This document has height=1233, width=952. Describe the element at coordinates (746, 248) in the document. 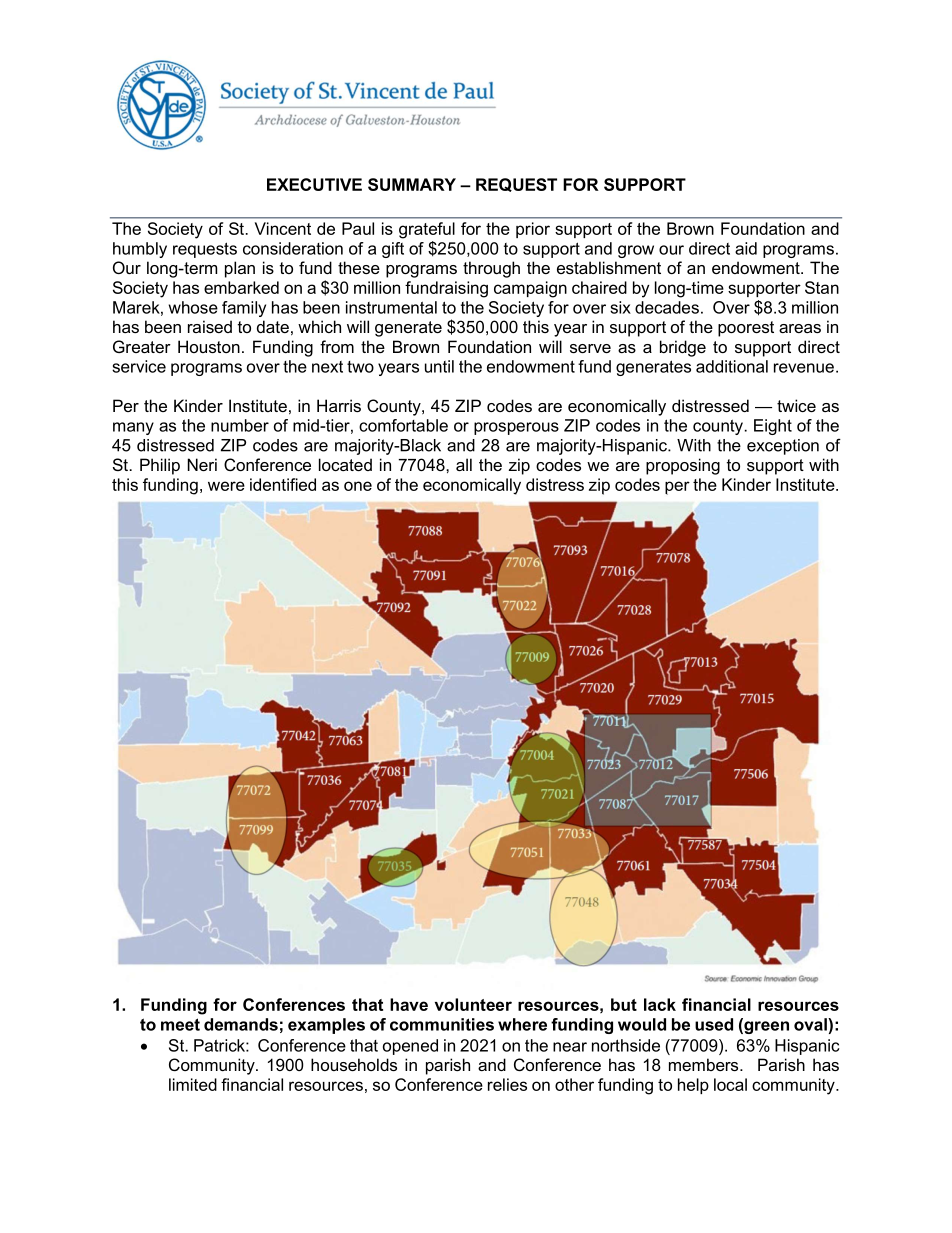

I see `aid` at that location.
